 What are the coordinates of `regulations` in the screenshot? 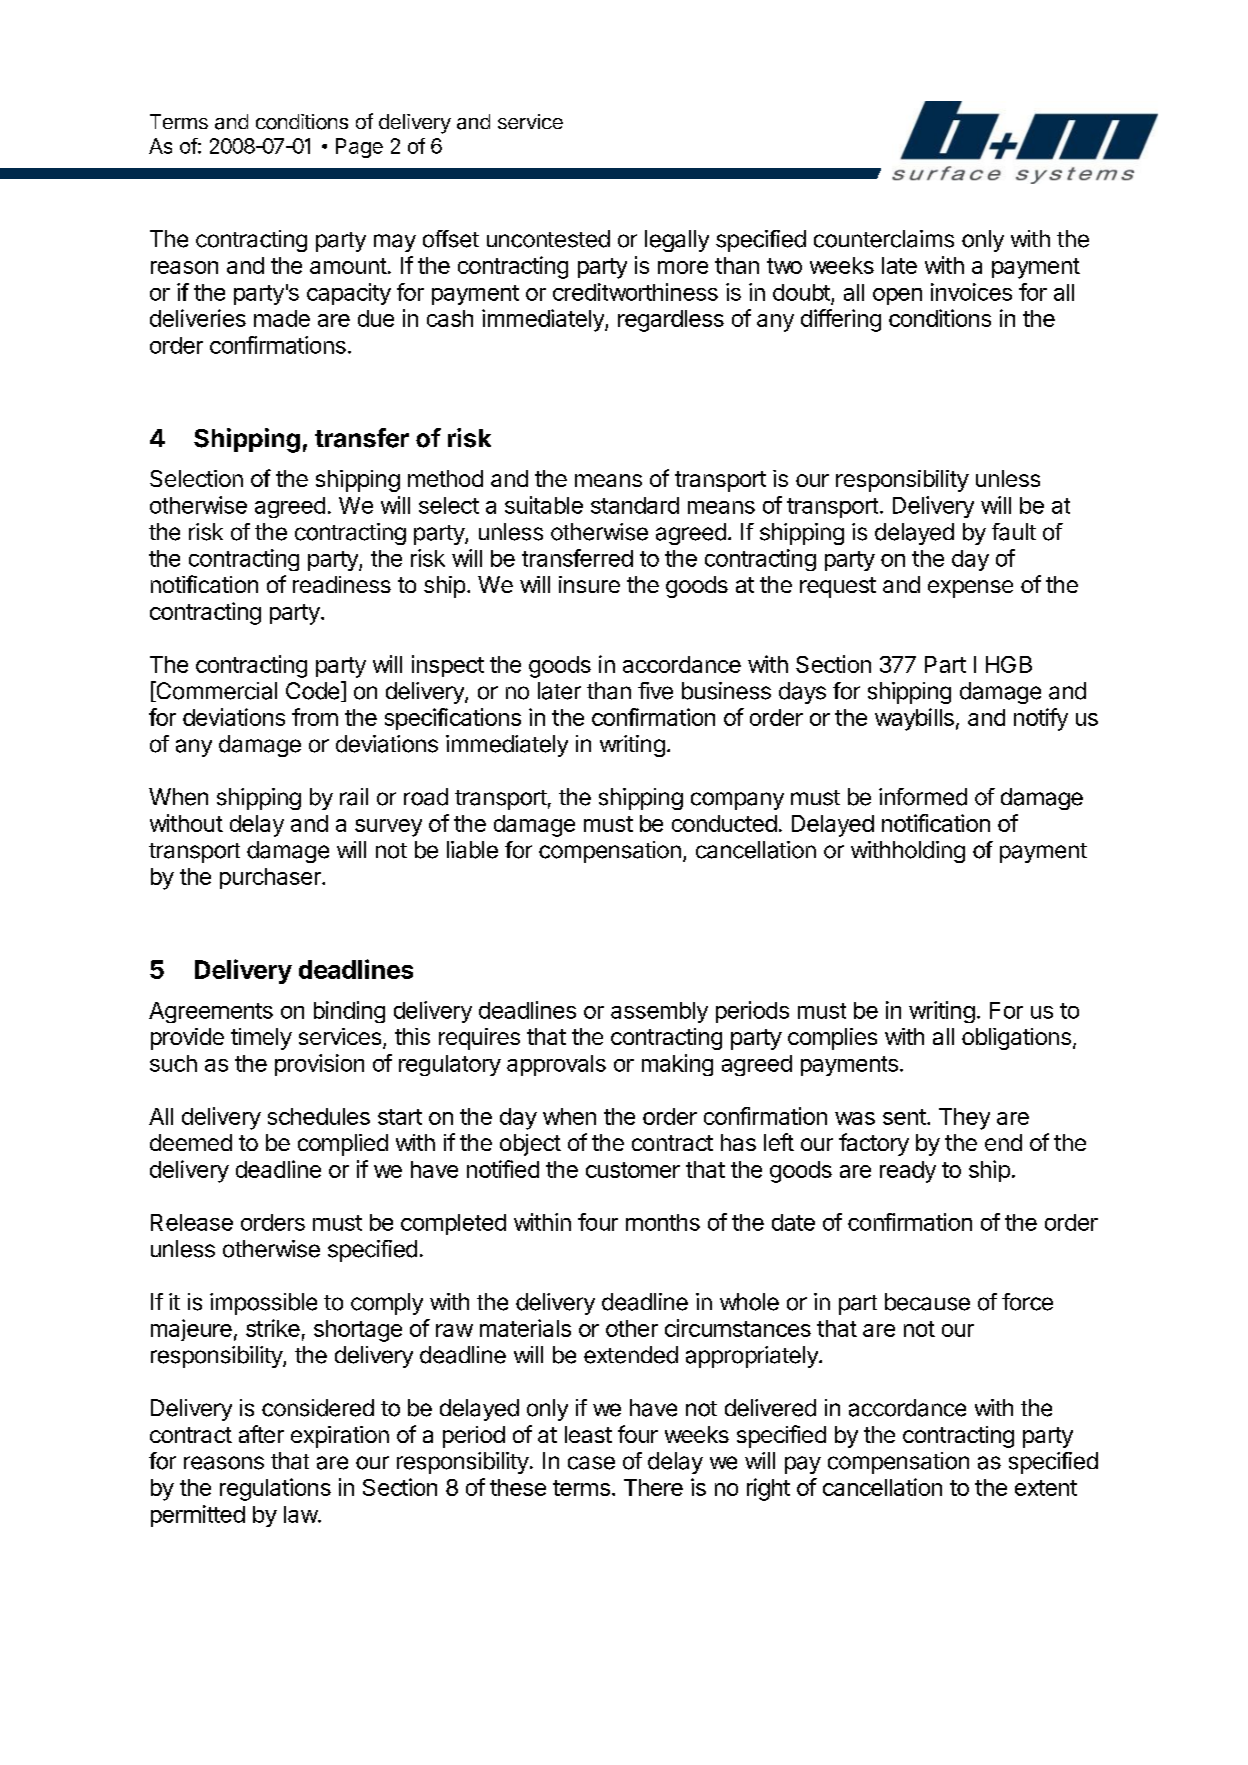 It's located at (275, 1489).
